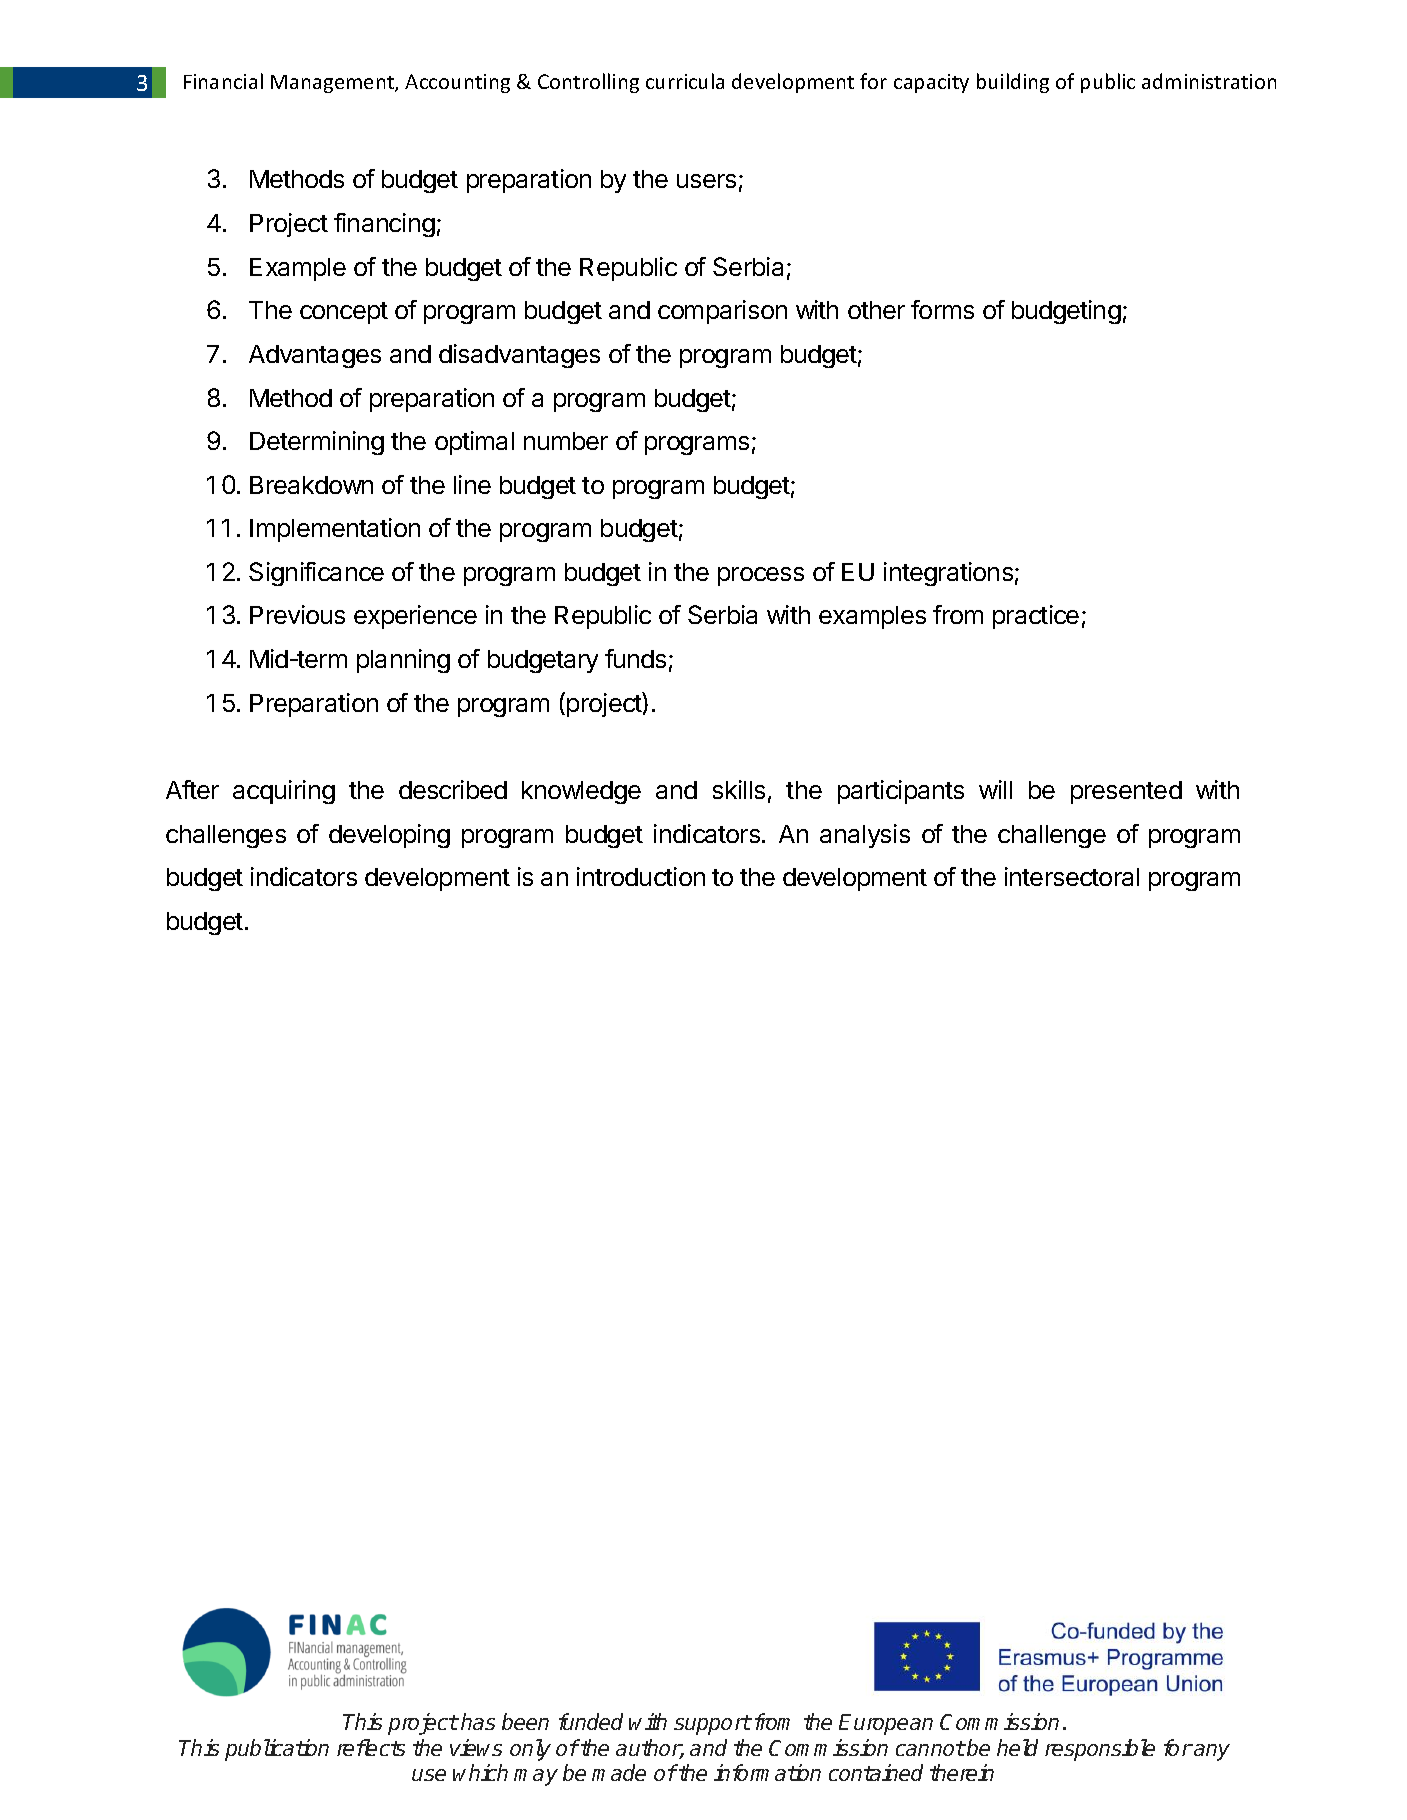 The image size is (1407, 1820). Describe the element at coordinates (389, 836) in the screenshot. I see `developing` at that location.
